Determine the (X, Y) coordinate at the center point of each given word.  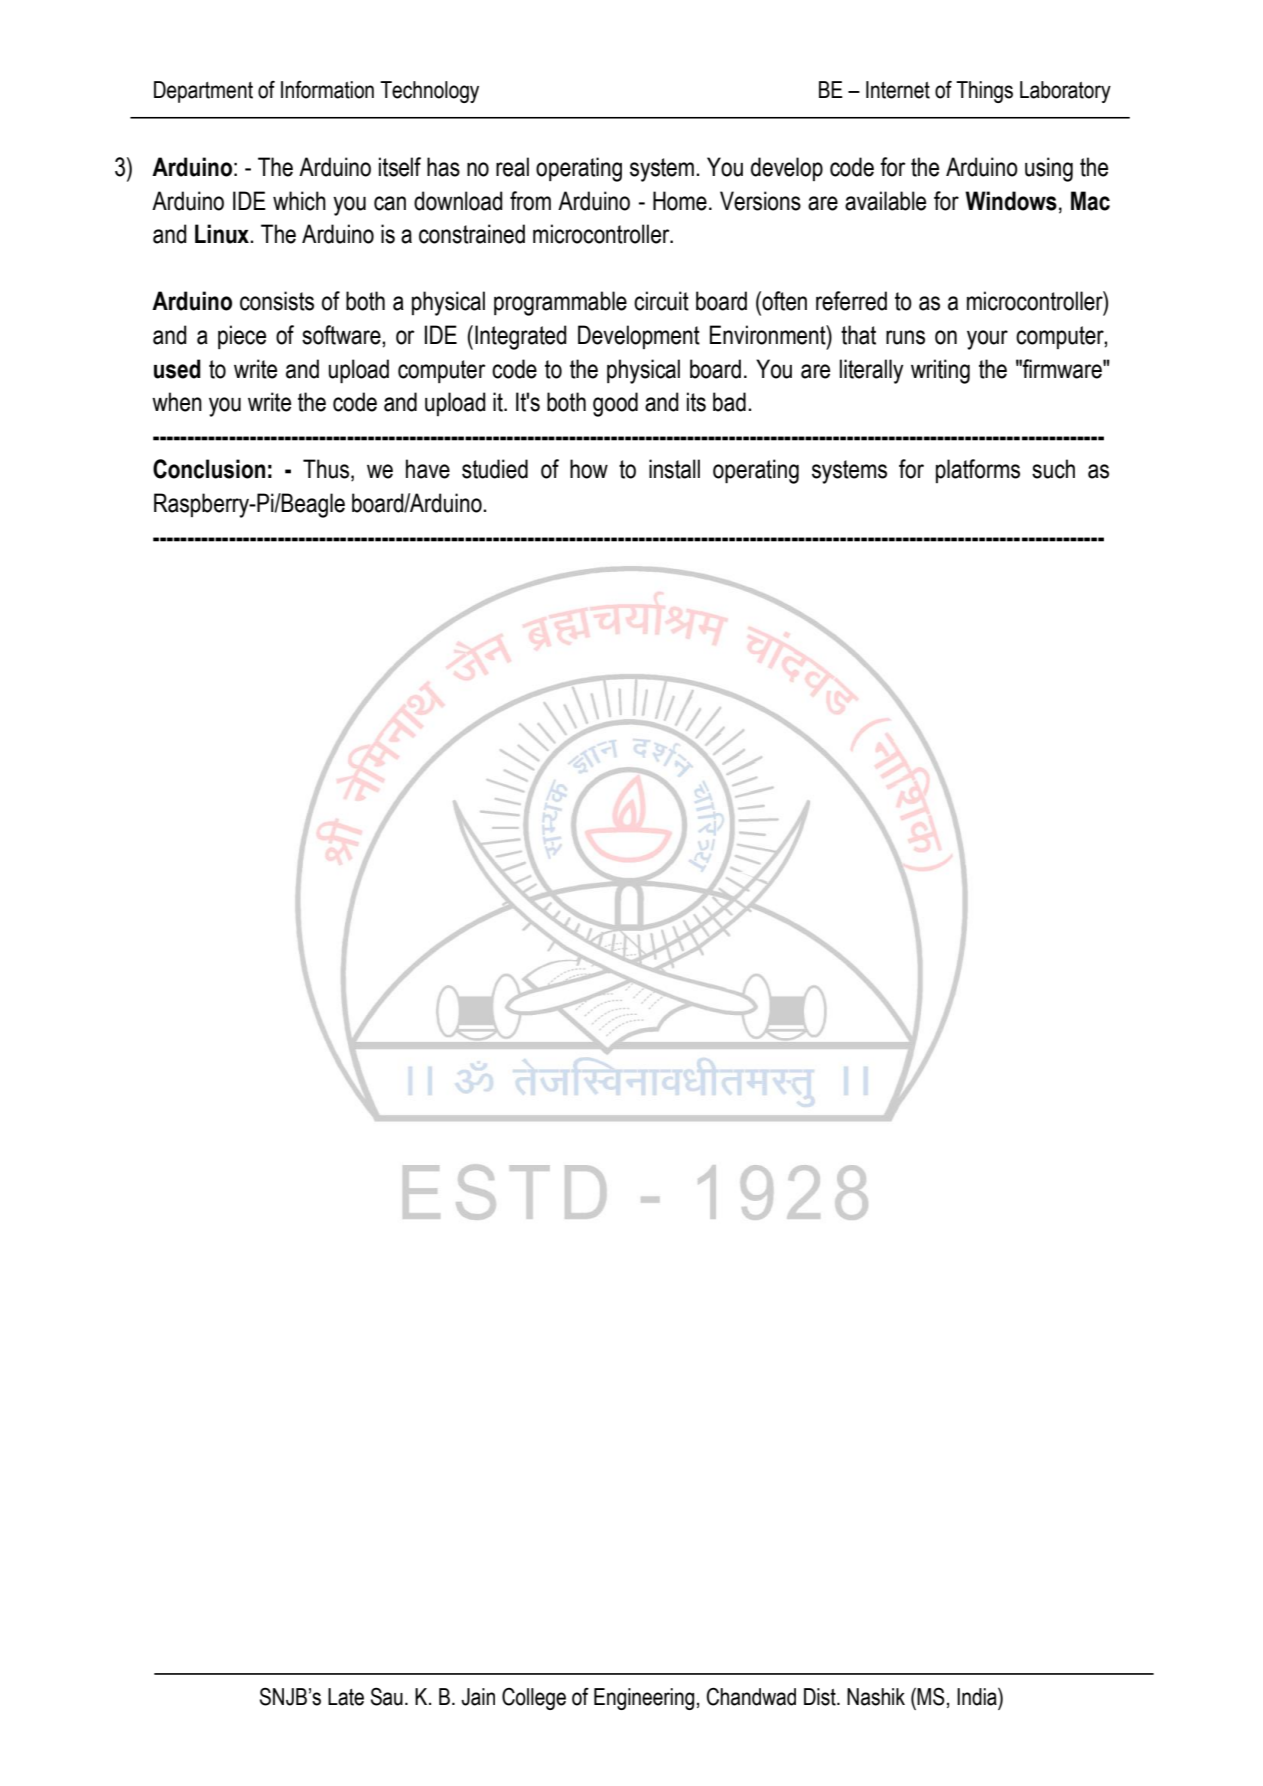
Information (327, 90)
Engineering (644, 1699)
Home (680, 201)
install (674, 469)
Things (984, 92)
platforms (978, 471)
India (978, 1697)
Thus (326, 469)
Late (346, 1697)
